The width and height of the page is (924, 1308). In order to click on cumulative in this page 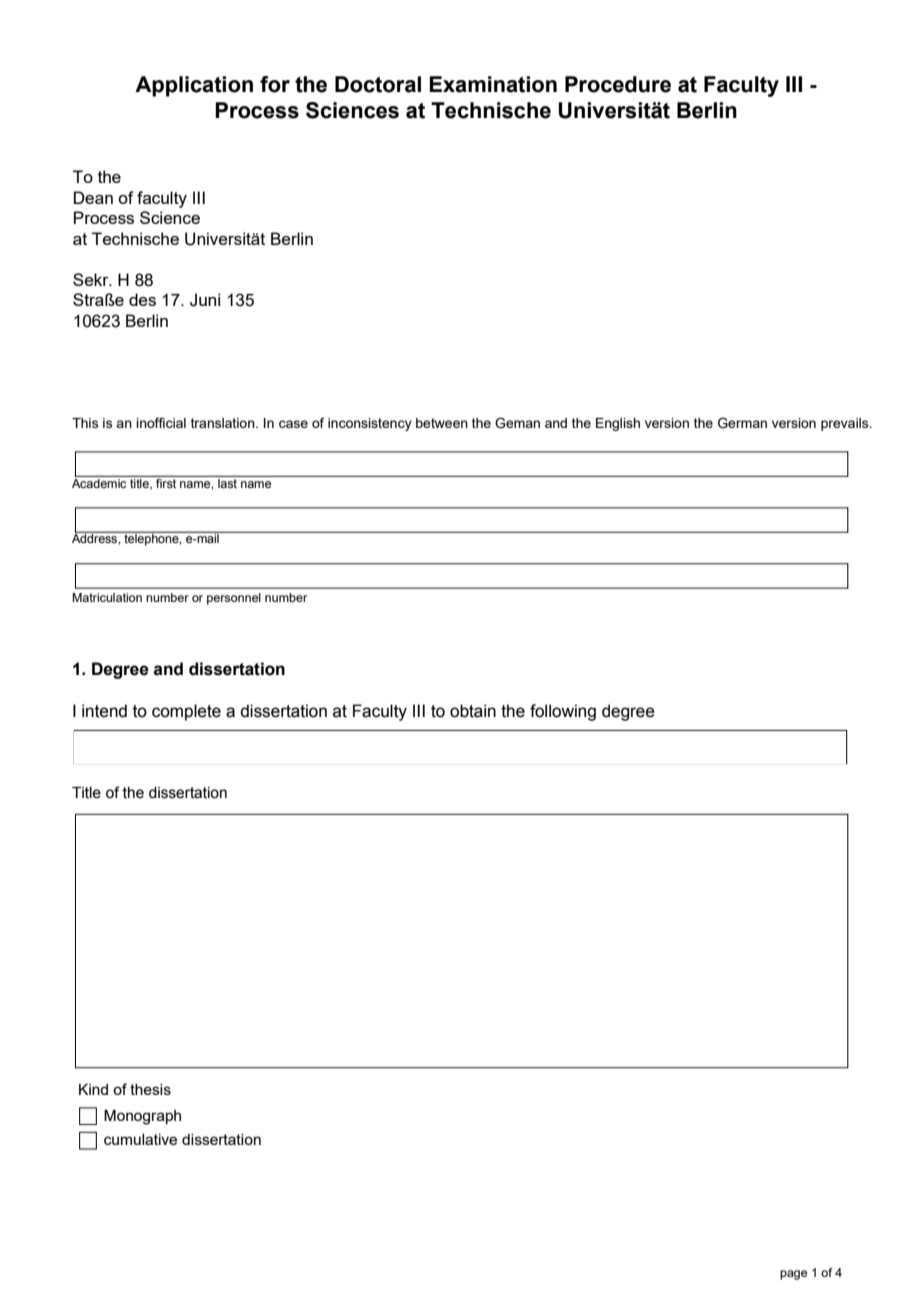, I will do `click(140, 1139)`.
